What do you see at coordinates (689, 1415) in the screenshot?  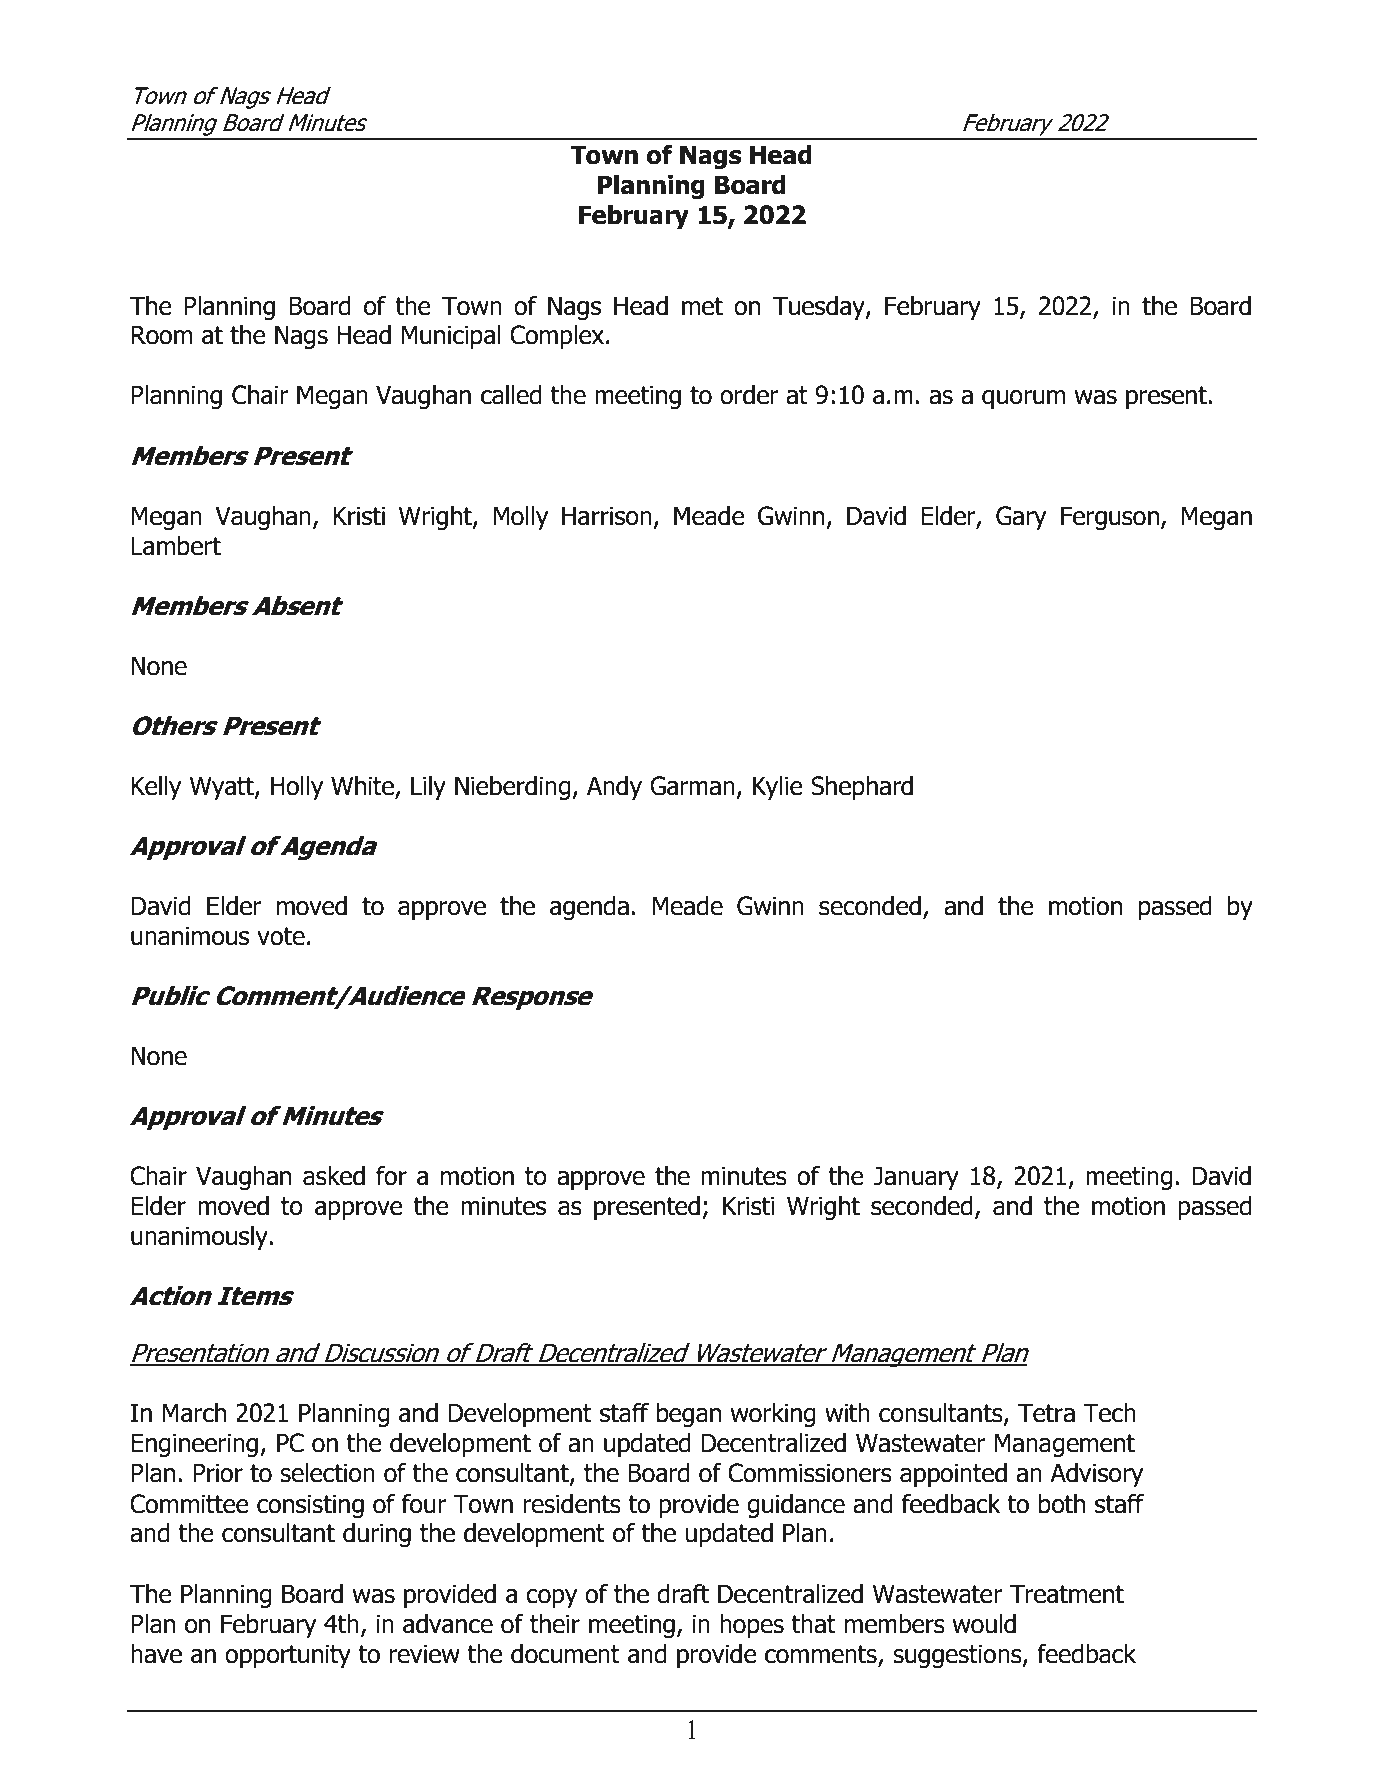 I see `began` at bounding box center [689, 1415].
